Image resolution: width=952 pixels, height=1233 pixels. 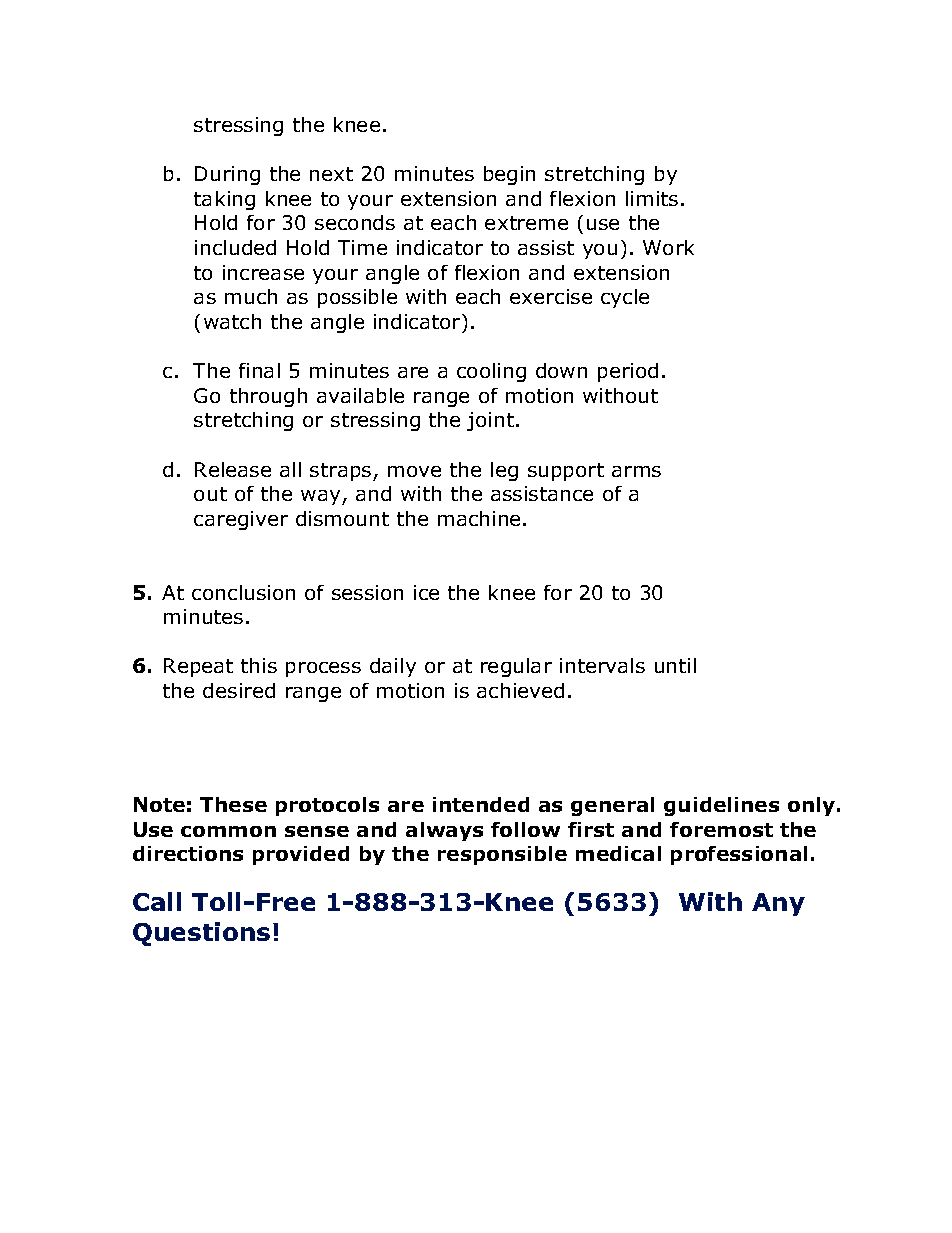 What do you see at coordinates (490, 421) in the screenshot?
I see `joint` at bounding box center [490, 421].
